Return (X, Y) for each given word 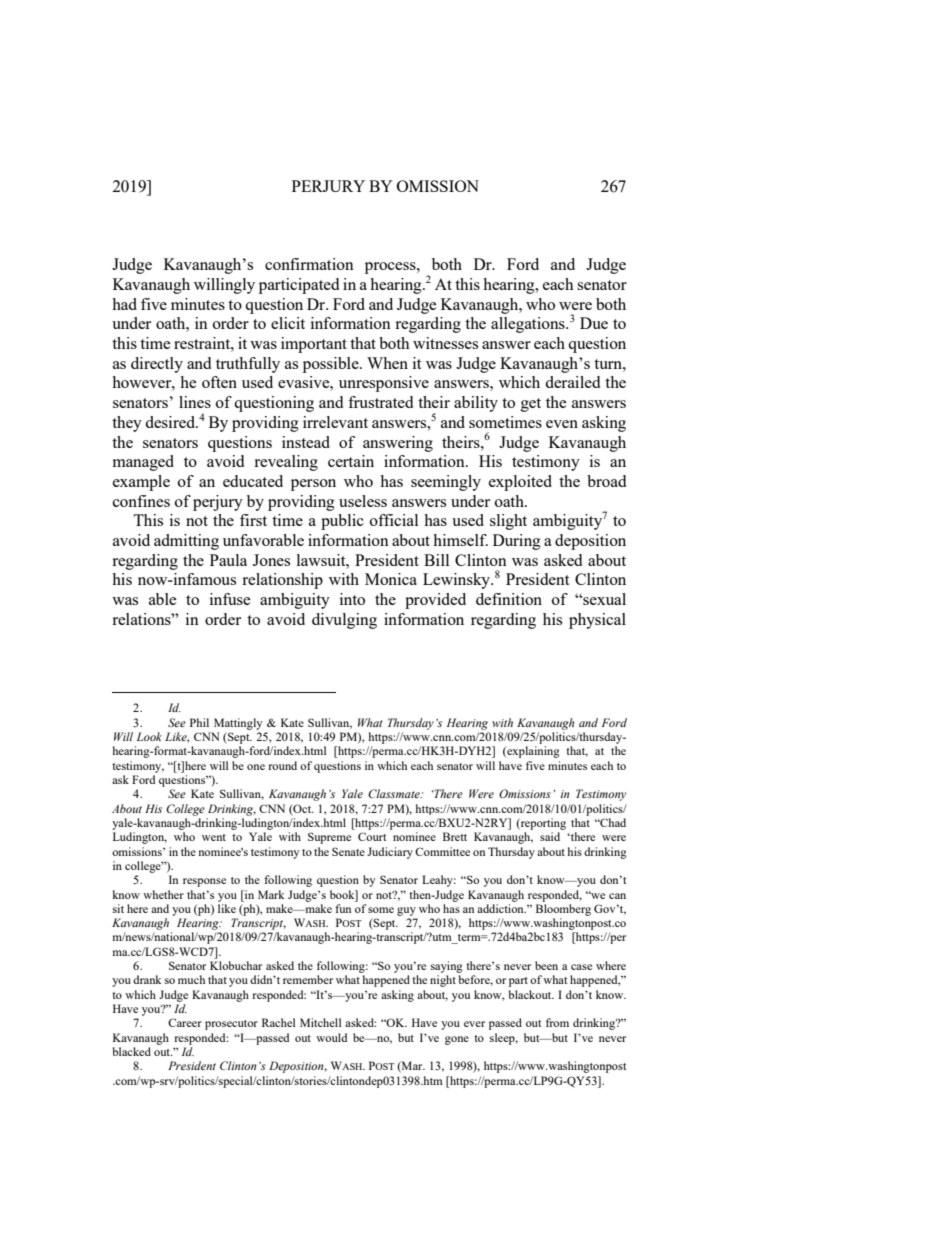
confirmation (309, 264)
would (331, 1037)
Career (185, 1022)
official (394, 520)
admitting (186, 542)
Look (149, 736)
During (517, 542)
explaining (532, 752)
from (557, 1022)
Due (594, 323)
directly (157, 365)
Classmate (395, 793)
